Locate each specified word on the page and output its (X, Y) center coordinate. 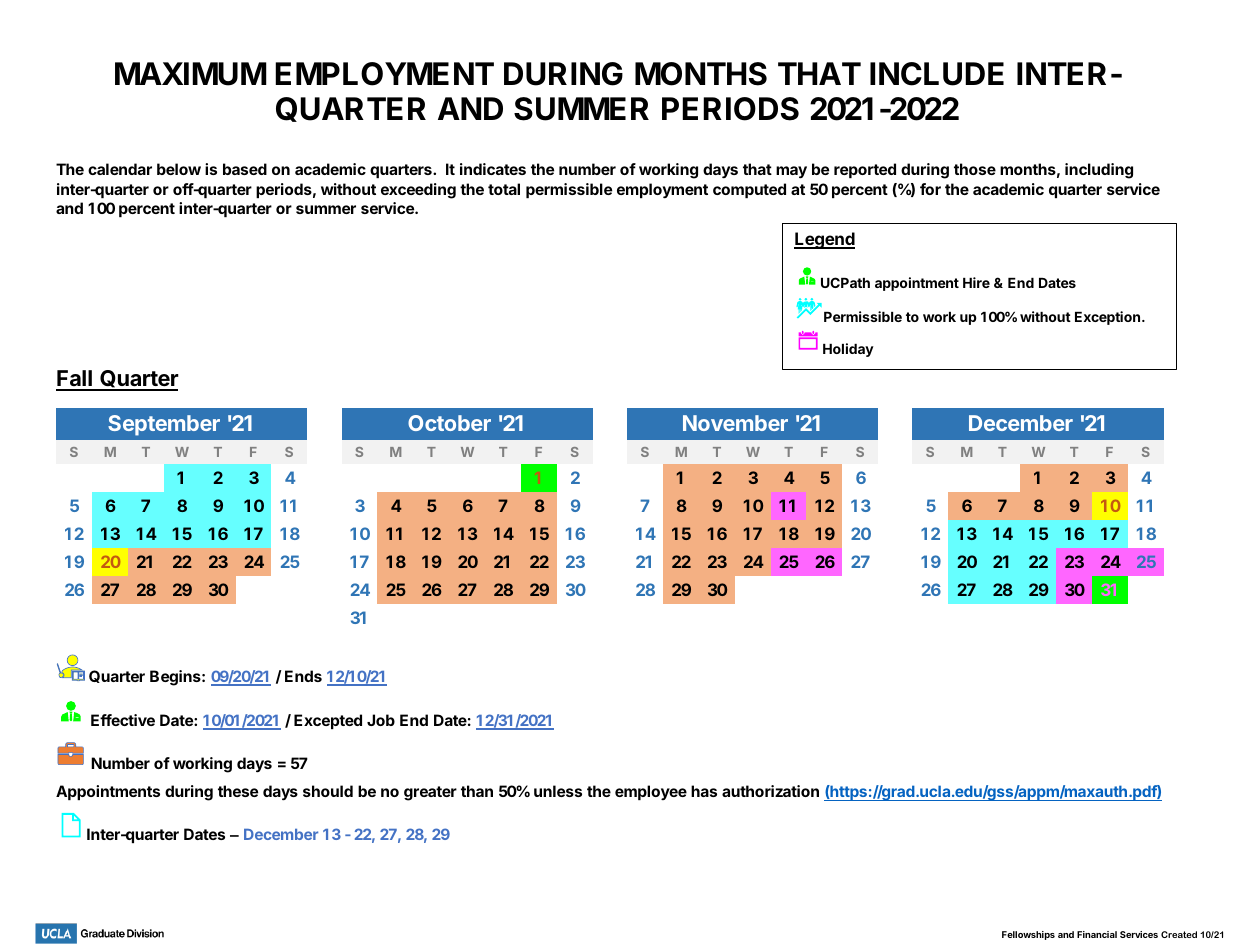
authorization (770, 791)
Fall (75, 380)
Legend (824, 240)
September (164, 425)
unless (558, 791)
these (238, 791)
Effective (123, 720)
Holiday (848, 350)
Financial (1097, 934)
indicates (493, 169)
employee (651, 792)
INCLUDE (937, 74)
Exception (1109, 318)
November (735, 423)
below (179, 169)
